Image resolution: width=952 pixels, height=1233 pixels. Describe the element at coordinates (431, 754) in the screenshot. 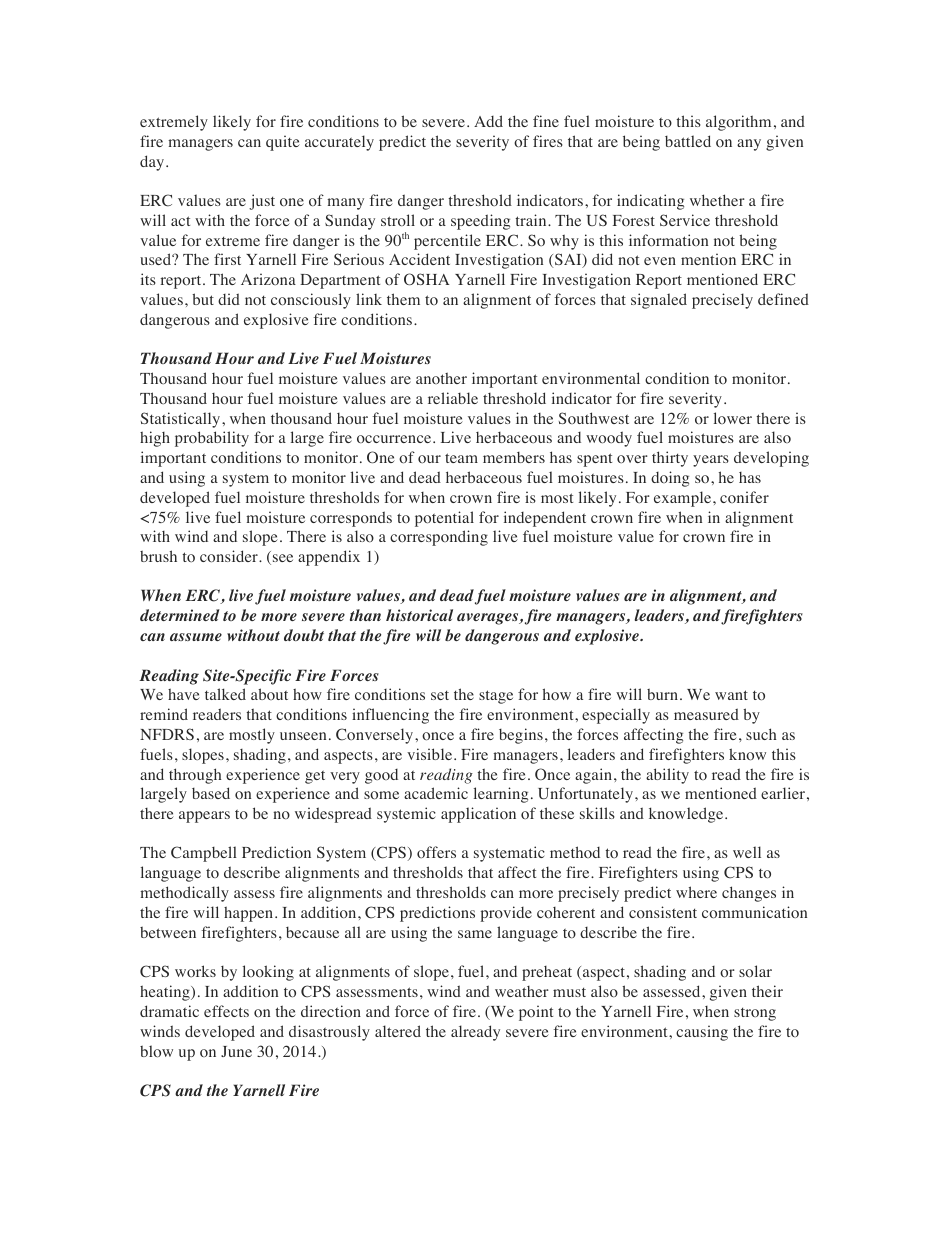

I see `visible` at that location.
